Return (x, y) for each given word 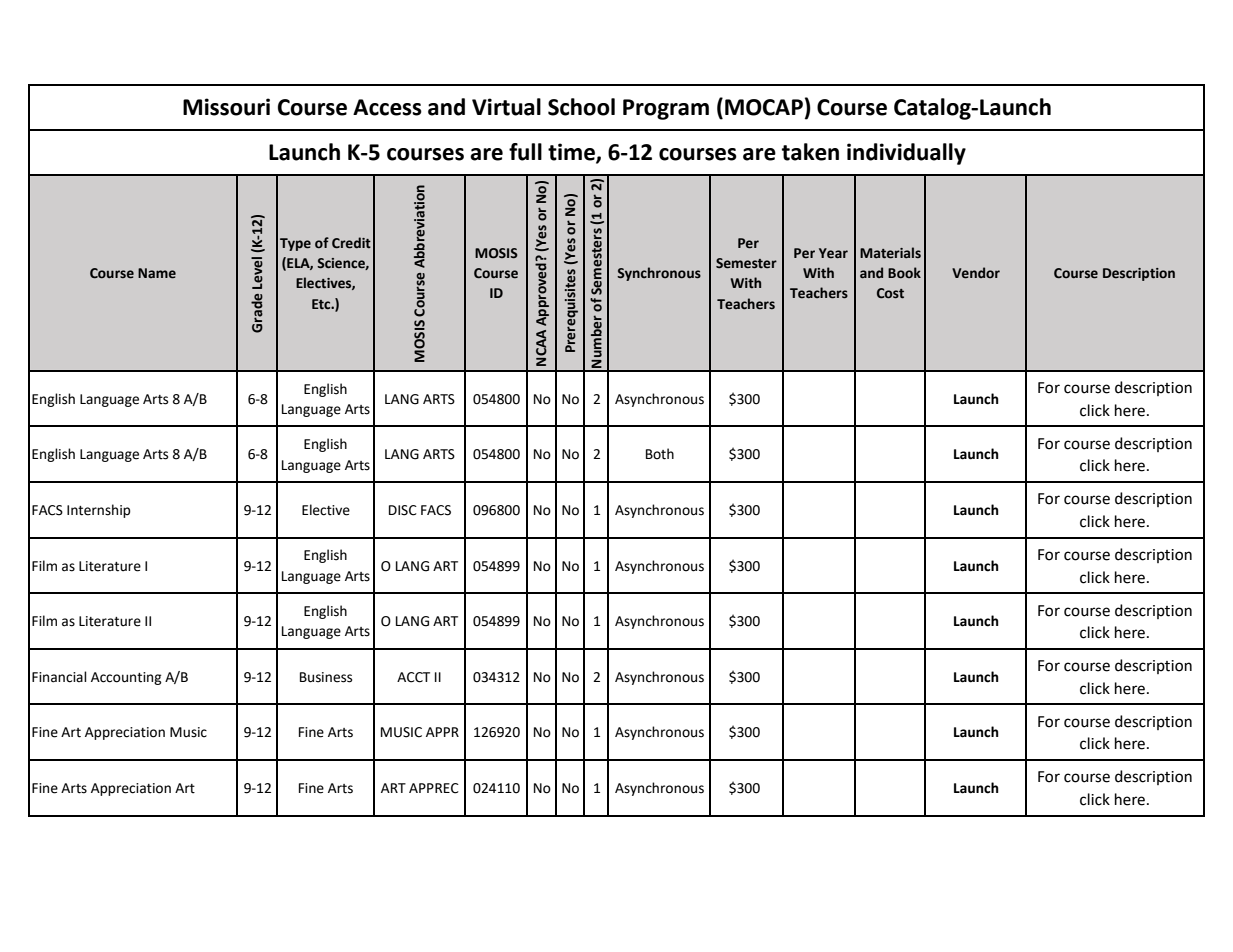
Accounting (126, 678)
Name (157, 273)
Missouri (226, 107)
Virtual (506, 107)
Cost (890, 293)
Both (660, 454)
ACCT (413, 677)
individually (906, 154)
